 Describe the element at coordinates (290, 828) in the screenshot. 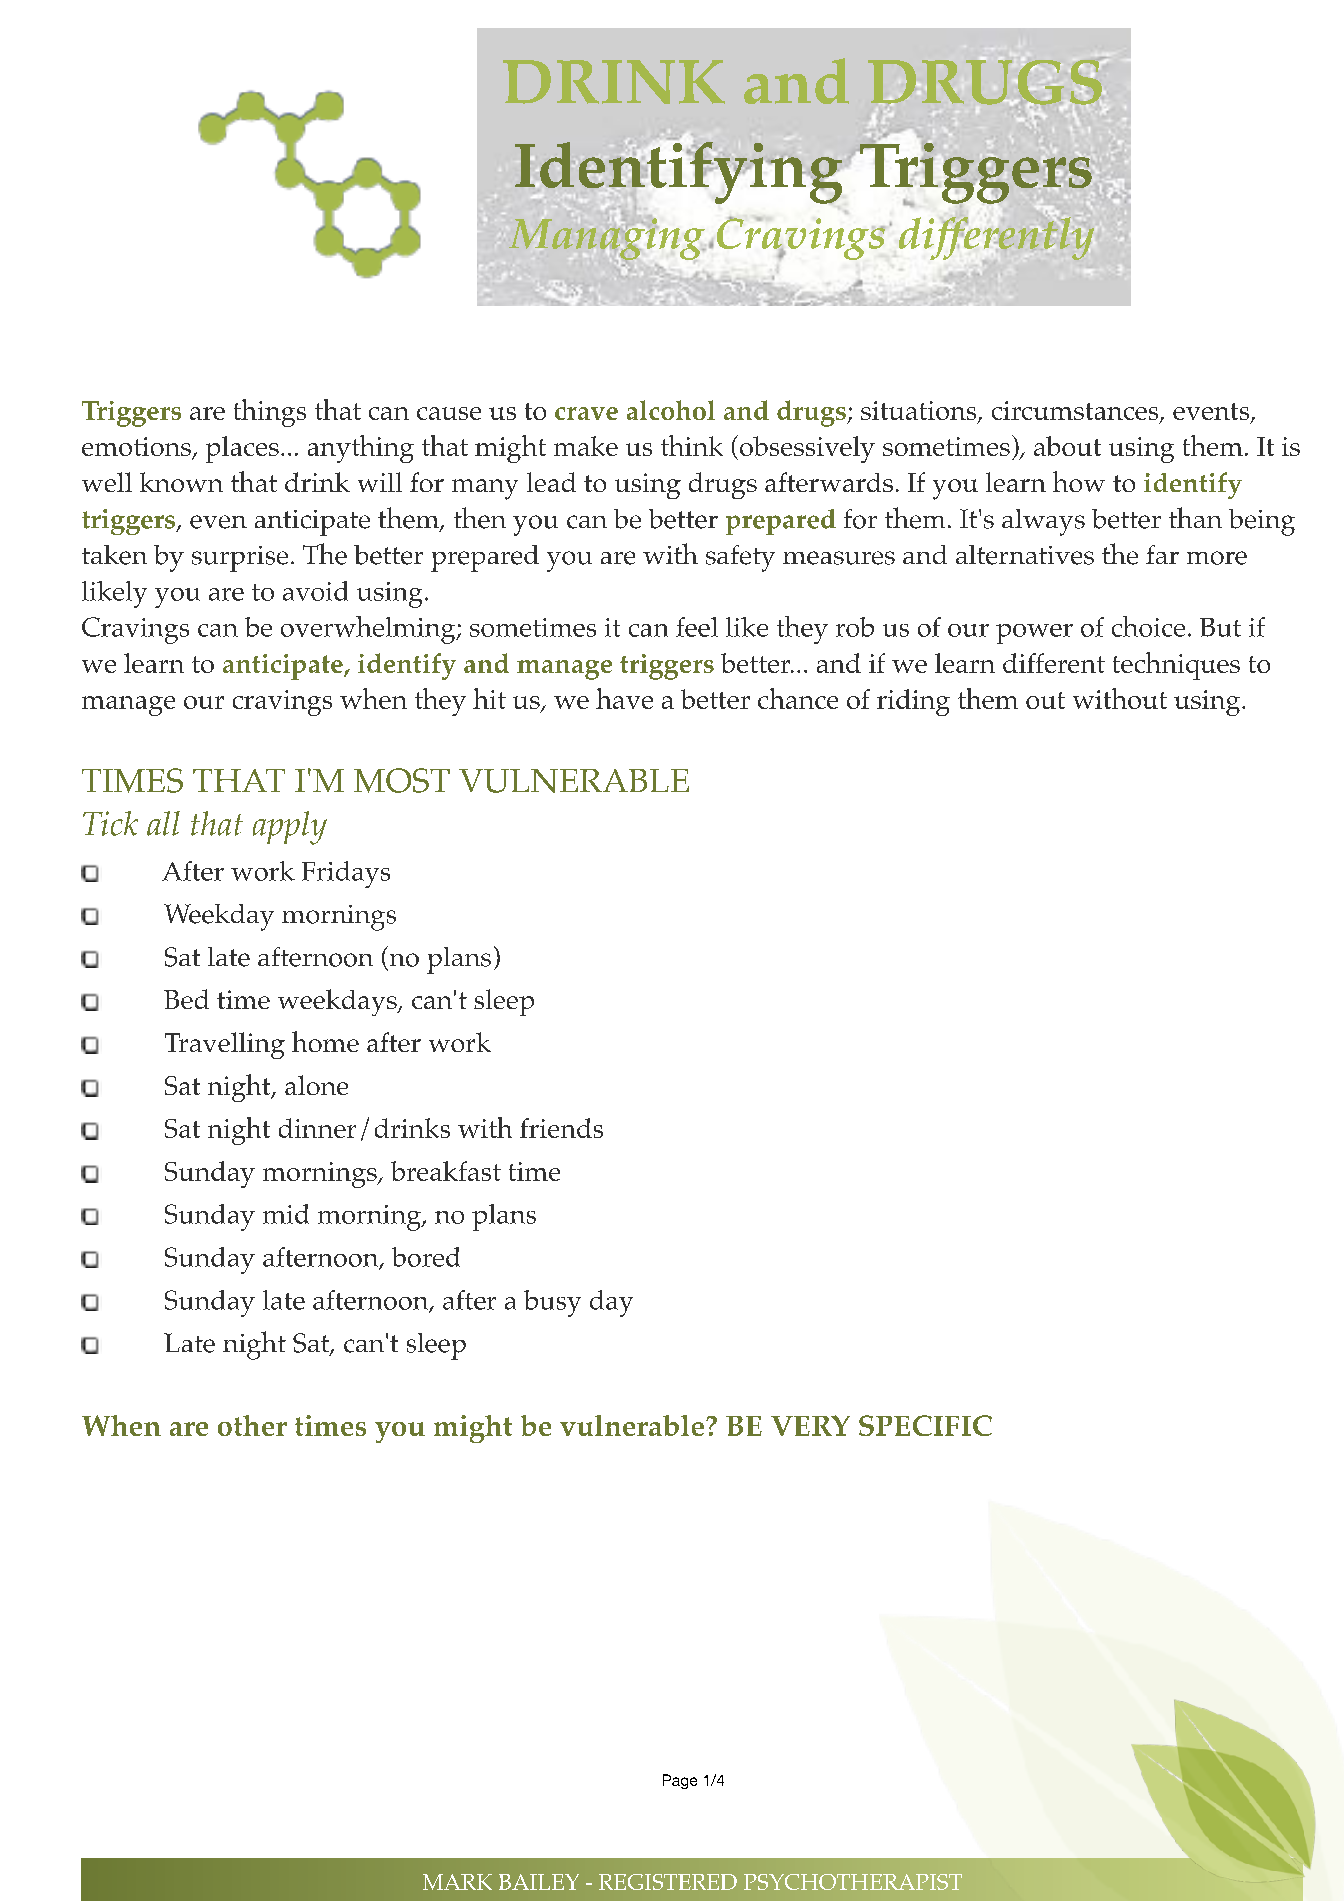

I see `apply` at that location.
